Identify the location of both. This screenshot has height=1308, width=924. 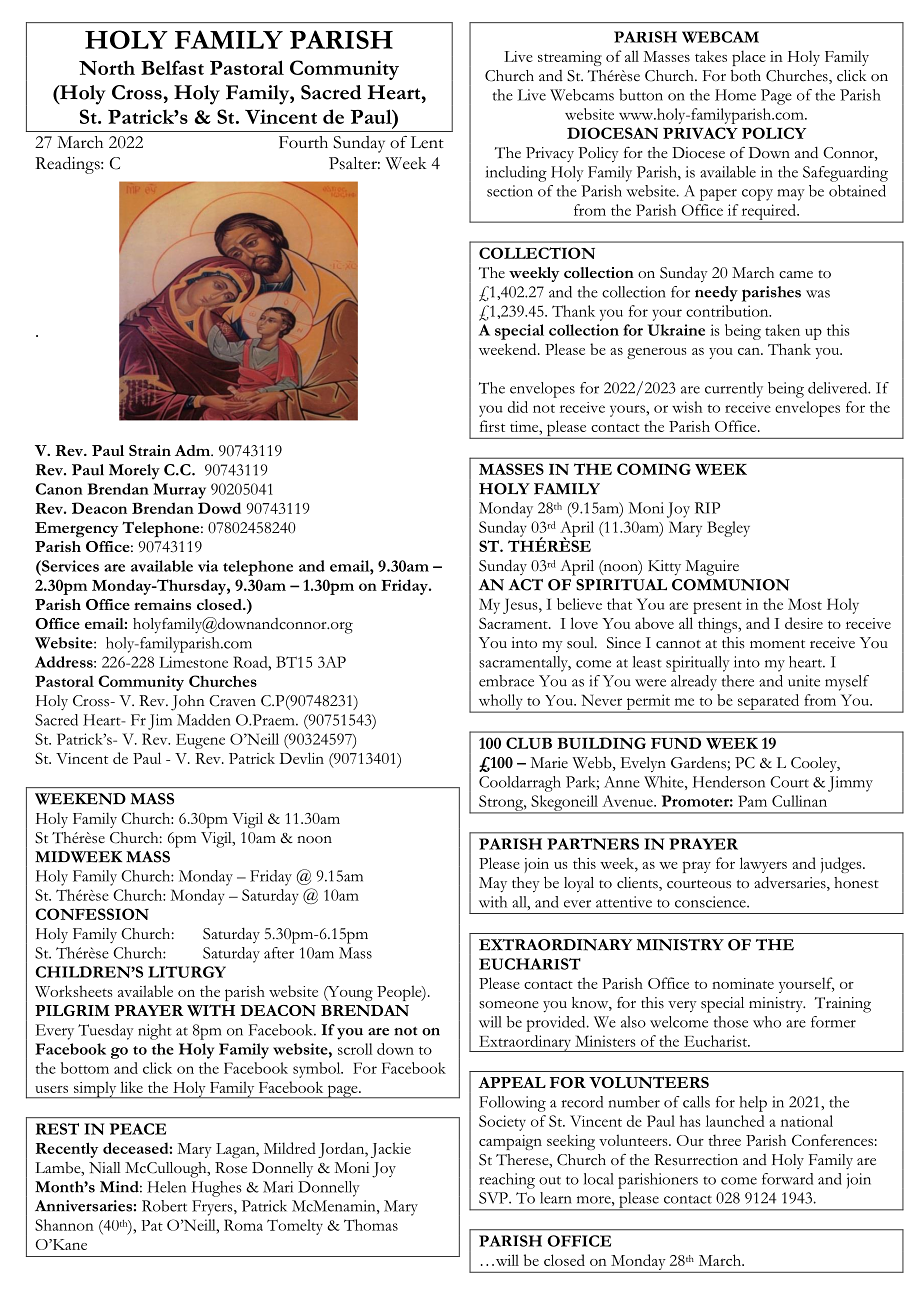
(745, 76).
